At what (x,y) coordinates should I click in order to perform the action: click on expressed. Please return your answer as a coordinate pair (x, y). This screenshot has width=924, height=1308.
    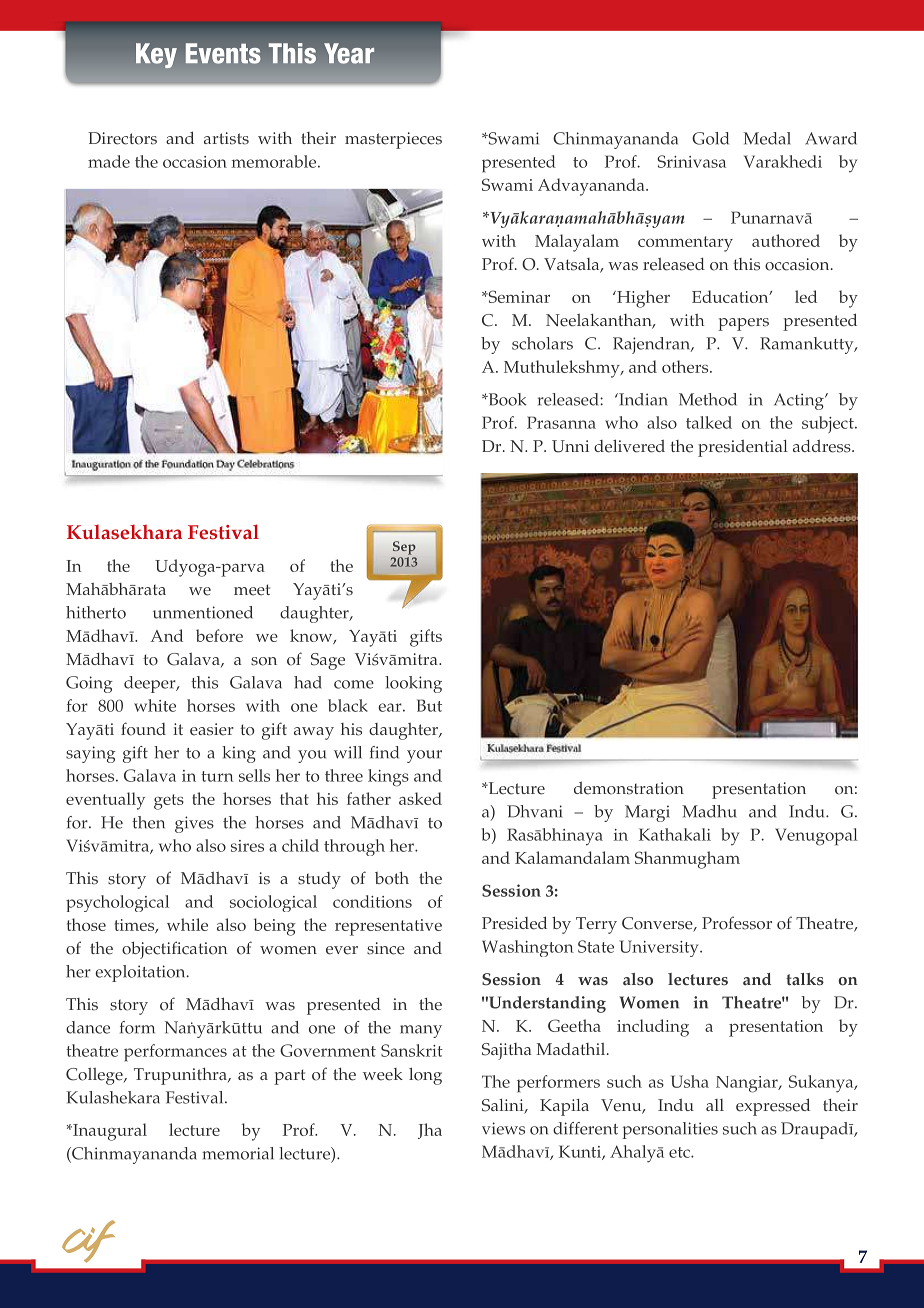
    Looking at the image, I should click on (773, 1107).
